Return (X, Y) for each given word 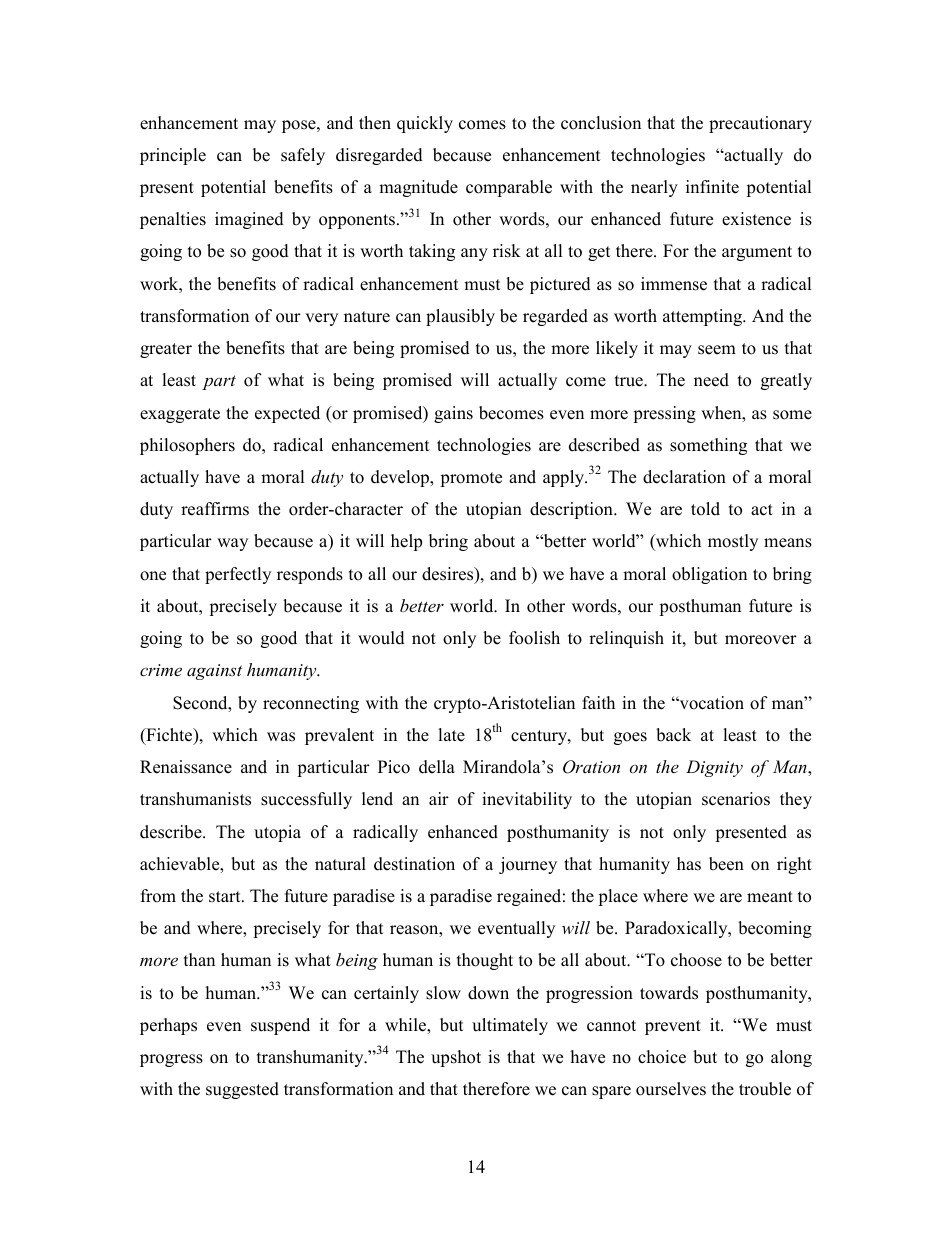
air (439, 798)
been (726, 864)
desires (449, 575)
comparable (509, 188)
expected (287, 414)
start (226, 897)
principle (173, 156)
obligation (709, 575)
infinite (712, 187)
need (711, 380)
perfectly (238, 575)
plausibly (460, 317)
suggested (242, 1090)
